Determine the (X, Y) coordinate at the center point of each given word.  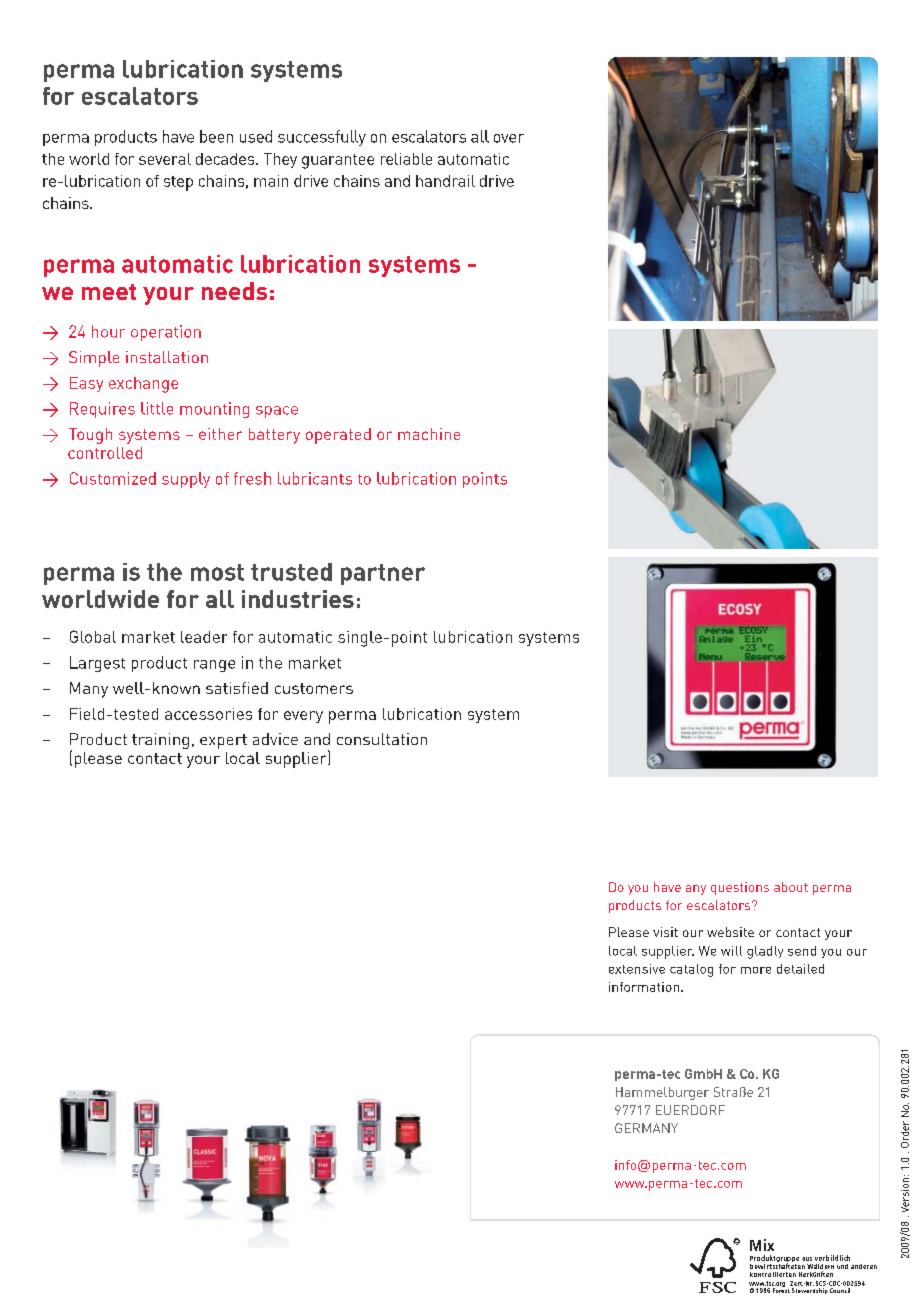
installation (167, 357)
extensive (637, 969)
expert (223, 741)
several (165, 159)
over (509, 138)
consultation (382, 739)
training (160, 741)
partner (383, 574)
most (217, 572)
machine (429, 434)
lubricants (315, 478)
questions (740, 888)
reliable (406, 159)
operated (338, 436)
